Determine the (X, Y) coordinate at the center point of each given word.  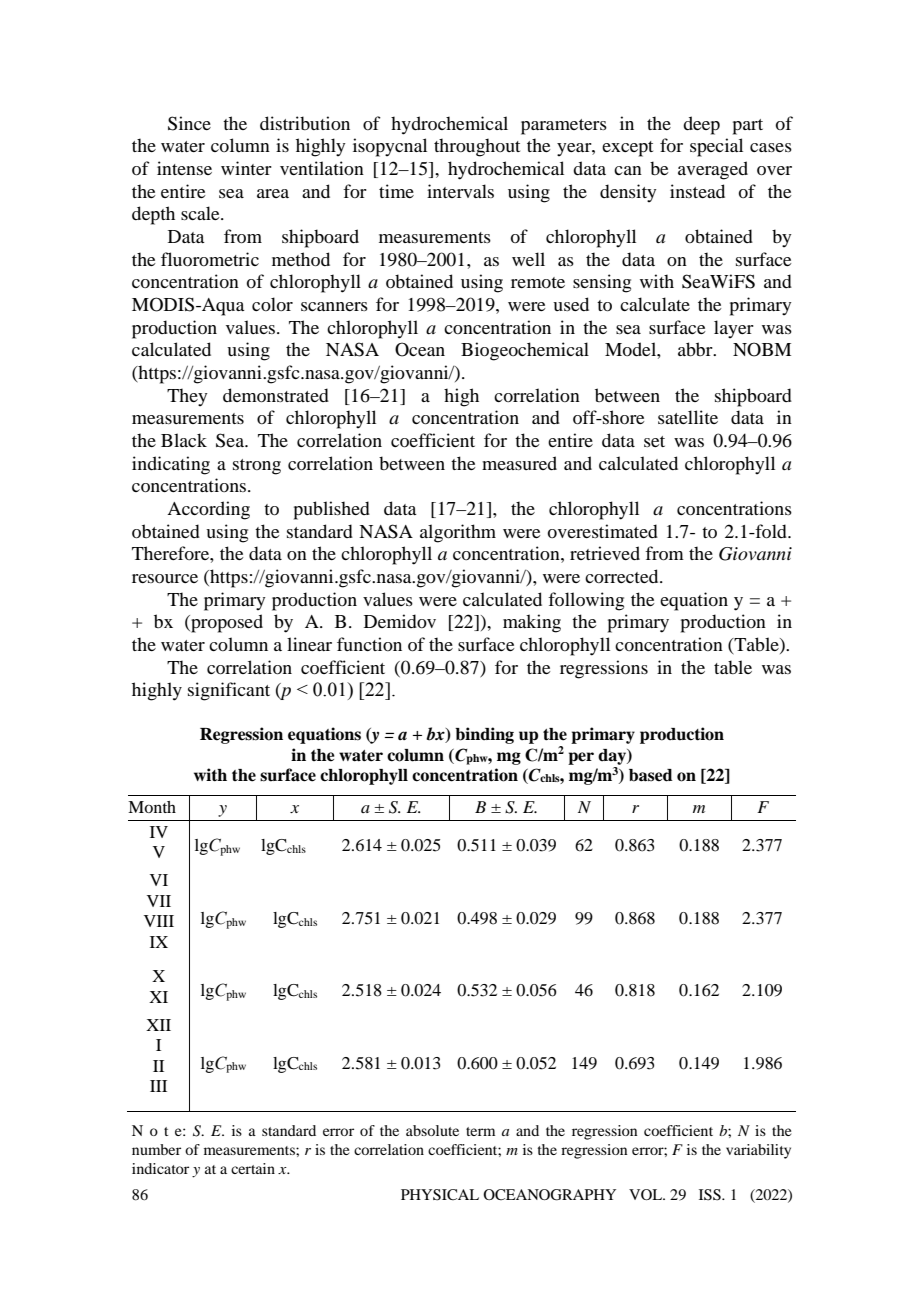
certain (253, 1168)
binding (484, 735)
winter (246, 168)
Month (152, 807)
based (651, 775)
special (716, 147)
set (654, 441)
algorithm (458, 533)
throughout (477, 147)
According (208, 510)
